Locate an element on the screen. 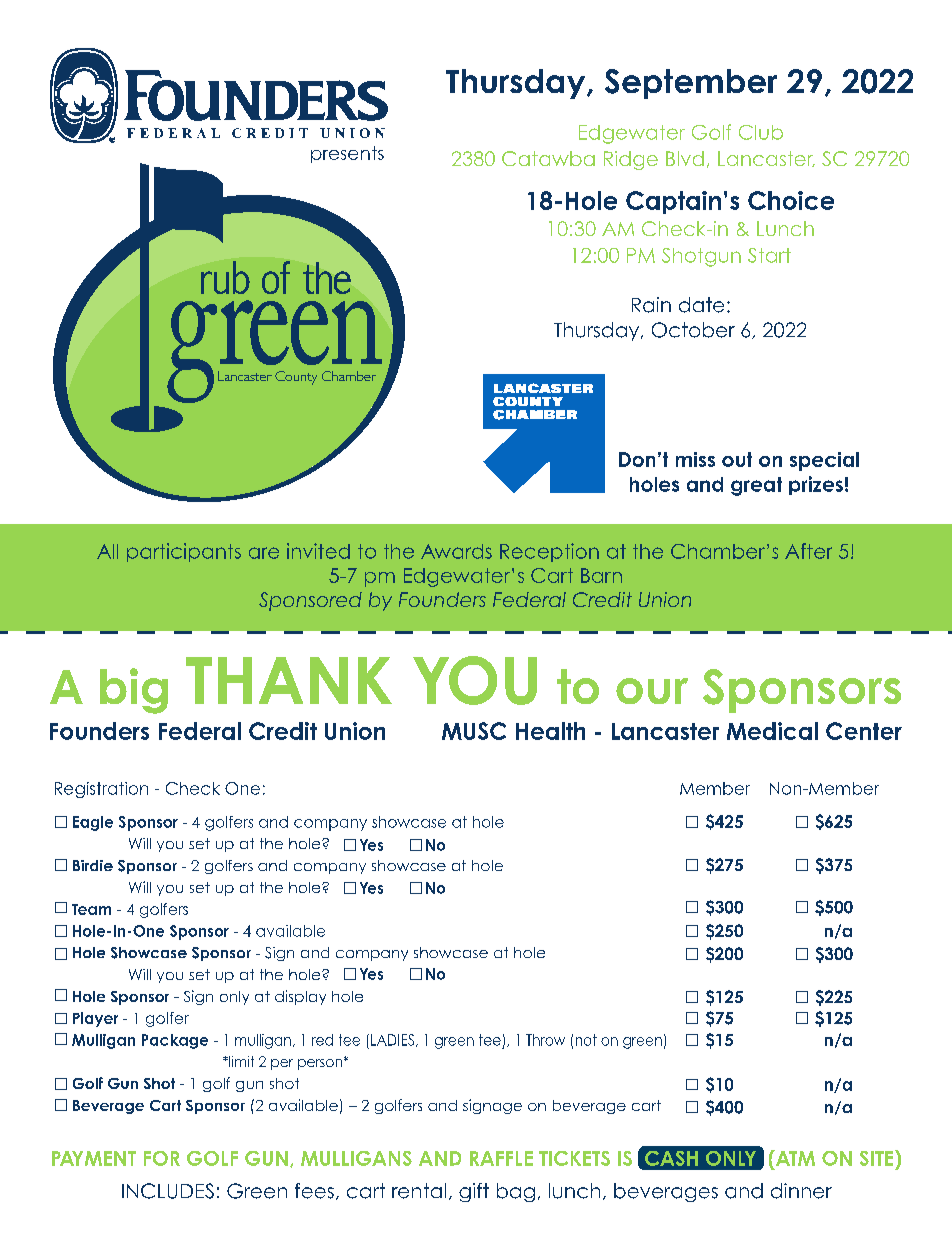  After is located at coordinates (808, 551).
